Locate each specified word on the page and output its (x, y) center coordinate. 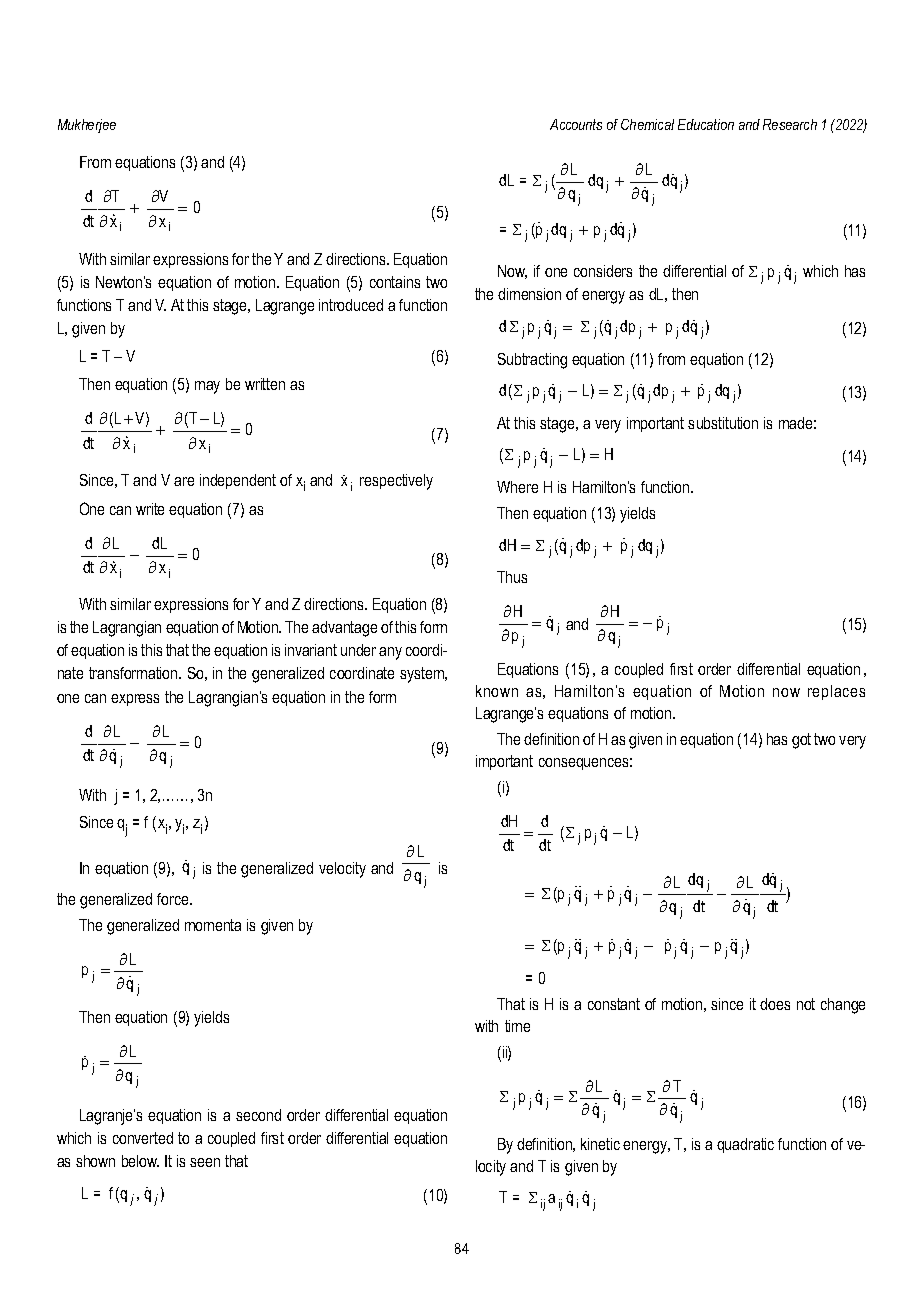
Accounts (576, 124)
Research (790, 124)
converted (143, 1138)
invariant (311, 650)
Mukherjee (87, 126)
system (423, 675)
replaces (836, 692)
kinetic (600, 1144)
